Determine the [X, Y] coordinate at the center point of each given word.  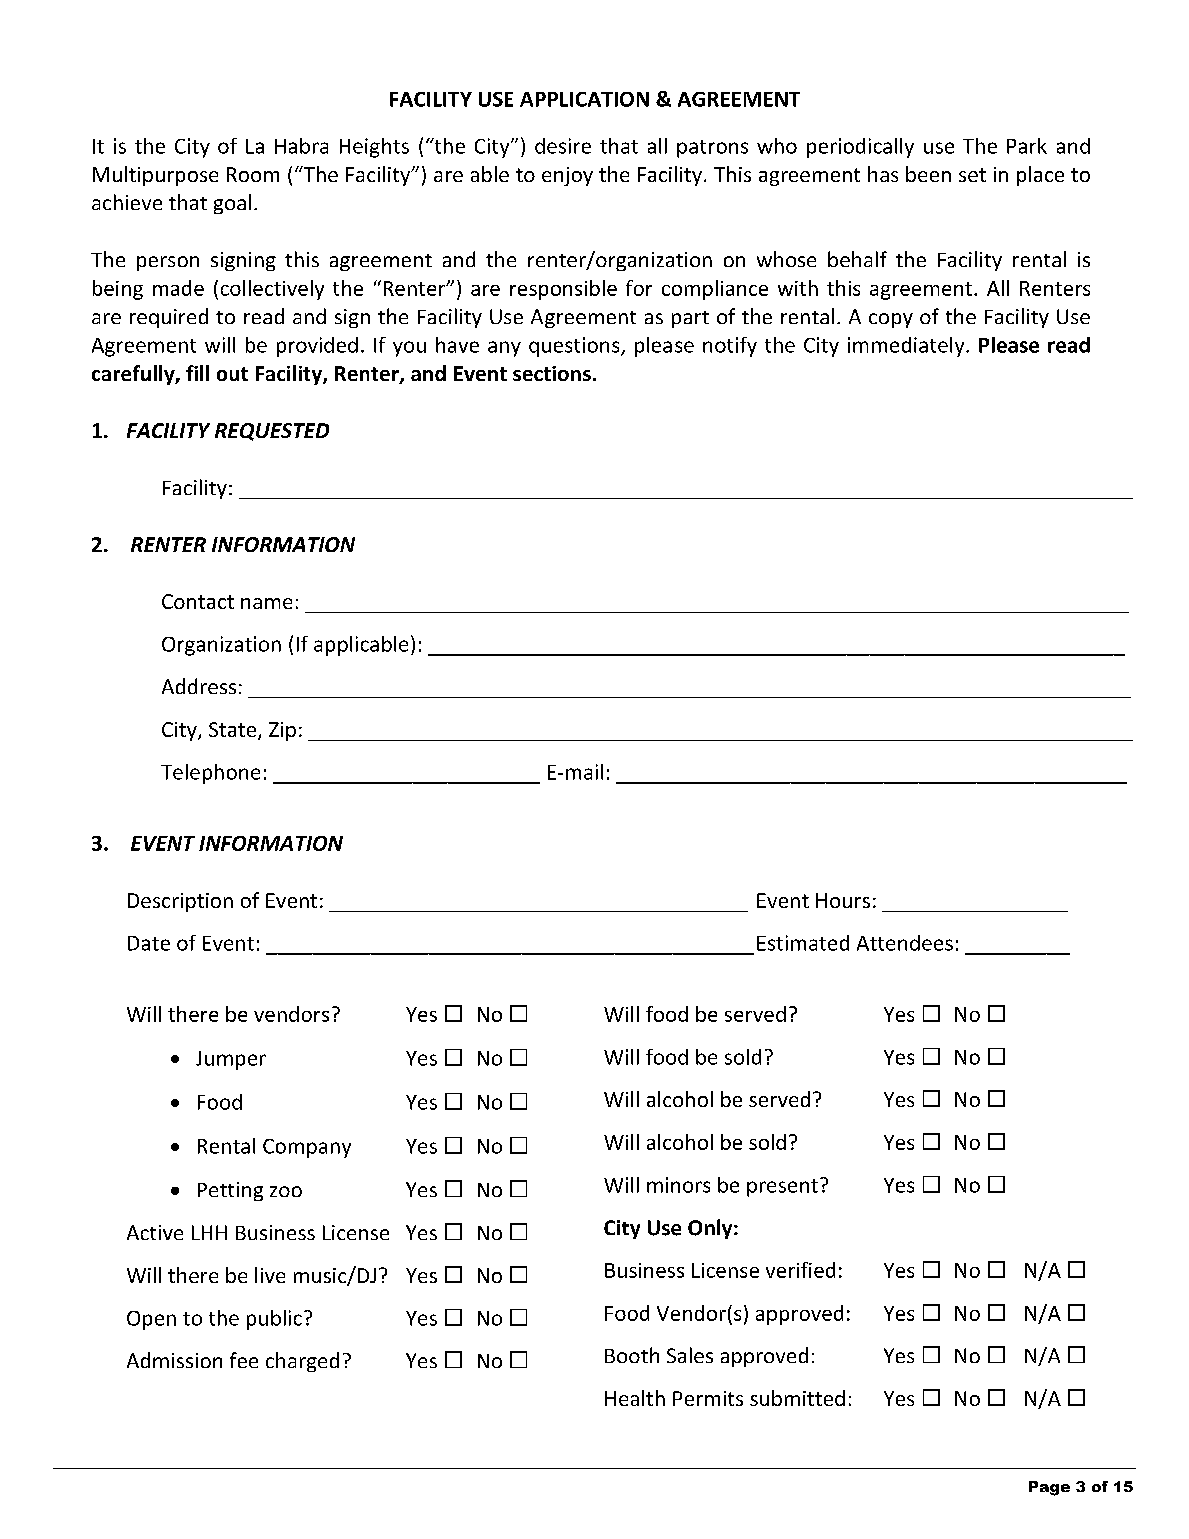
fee [244, 1360]
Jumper [231, 1060]
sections [552, 373]
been [928, 174]
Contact [198, 601]
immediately [907, 347]
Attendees [905, 943]
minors [678, 1185]
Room [253, 174]
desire [563, 146]
